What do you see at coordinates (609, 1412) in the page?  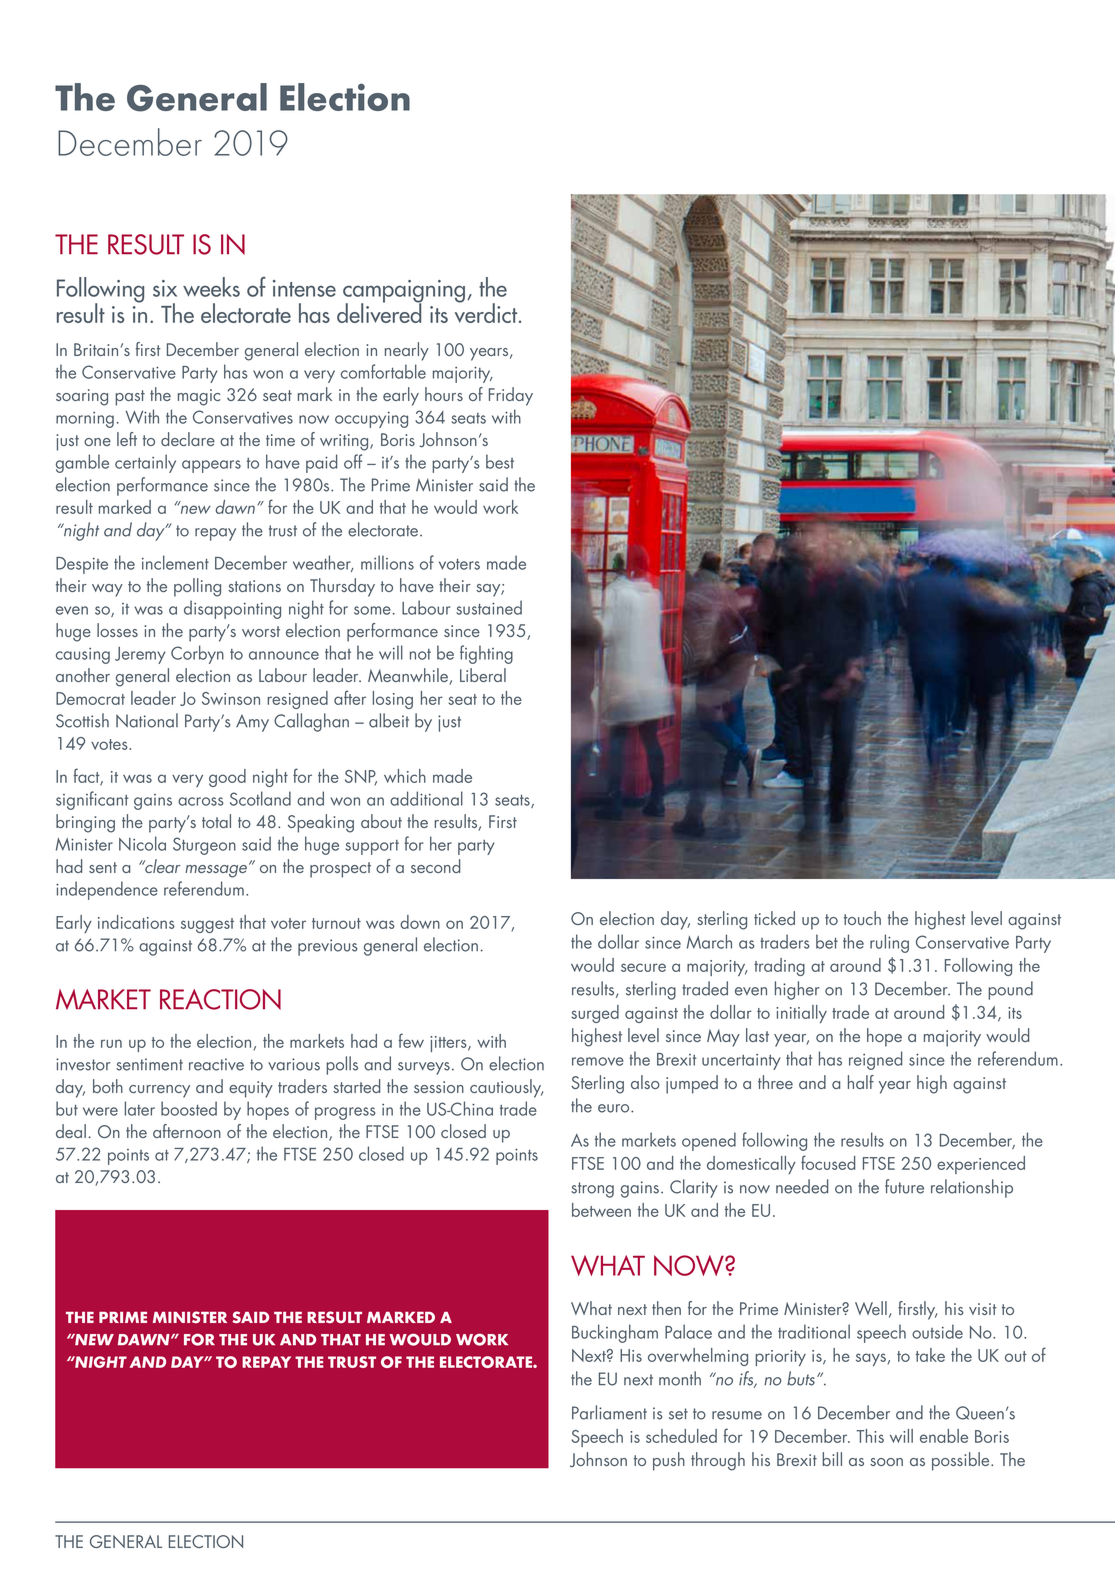 I see `Parliament` at bounding box center [609, 1412].
